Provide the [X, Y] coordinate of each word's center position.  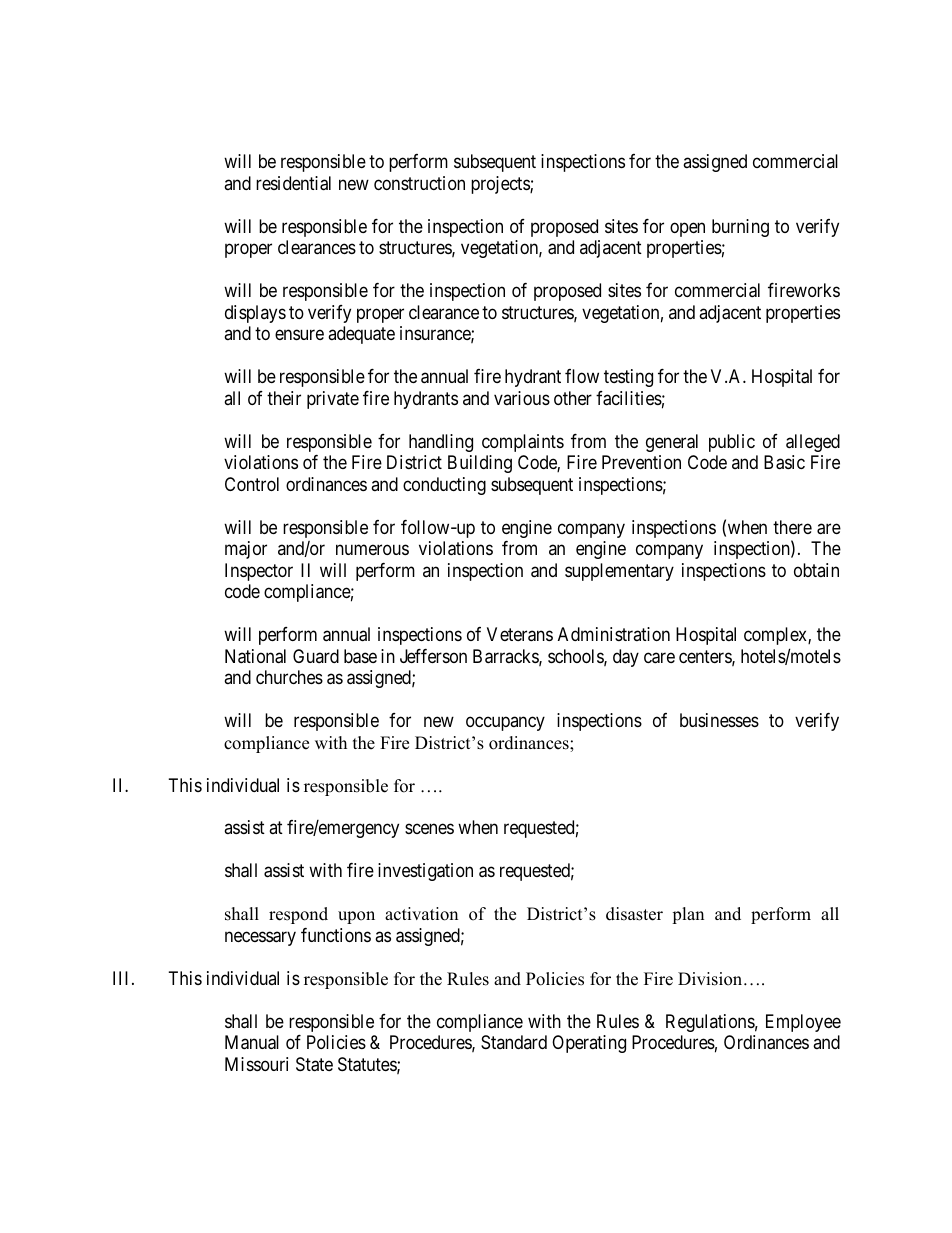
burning [740, 228]
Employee [803, 1023]
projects [501, 185]
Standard [514, 1042]
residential [293, 183]
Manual [252, 1042]
